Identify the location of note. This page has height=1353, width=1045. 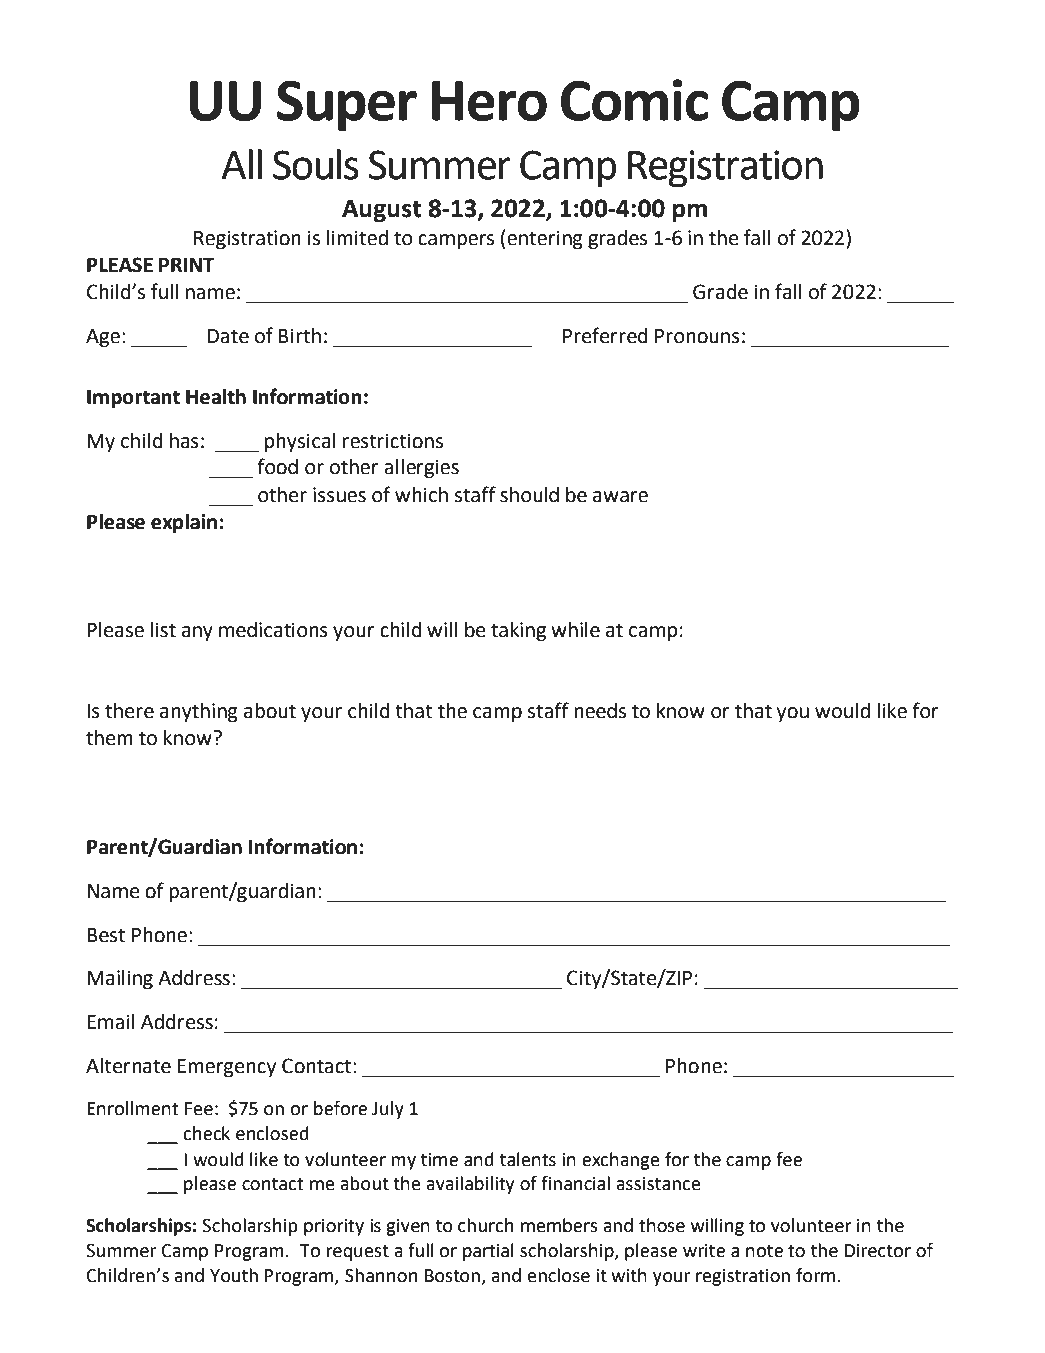
(764, 1251).
